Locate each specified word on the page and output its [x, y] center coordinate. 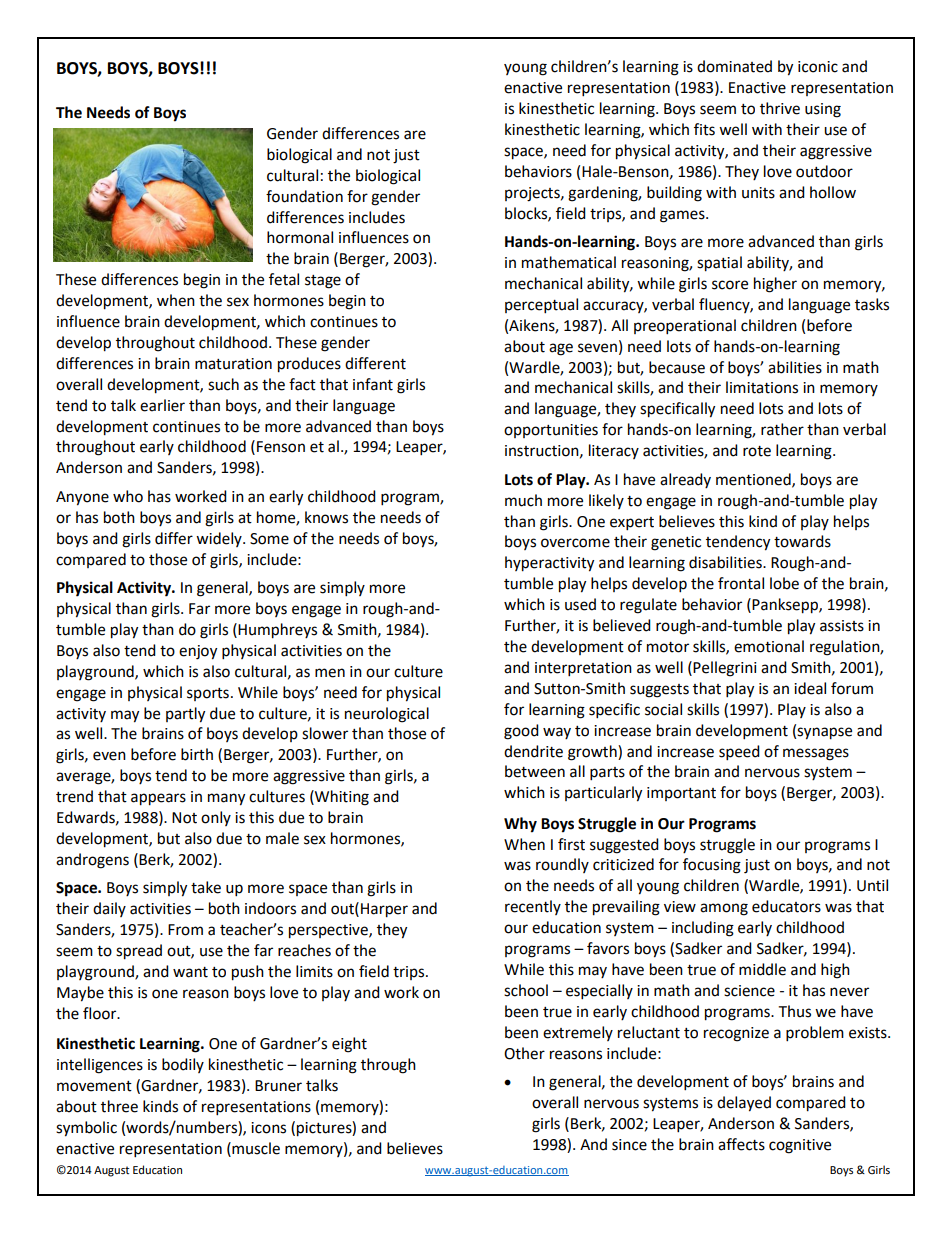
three [119, 1106]
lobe [784, 583]
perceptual [541, 306]
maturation [233, 364]
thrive [780, 108]
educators [786, 906]
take [206, 887]
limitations [762, 387]
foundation [304, 196]
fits [704, 129]
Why [520, 825]
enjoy [198, 652]
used [580, 604]
